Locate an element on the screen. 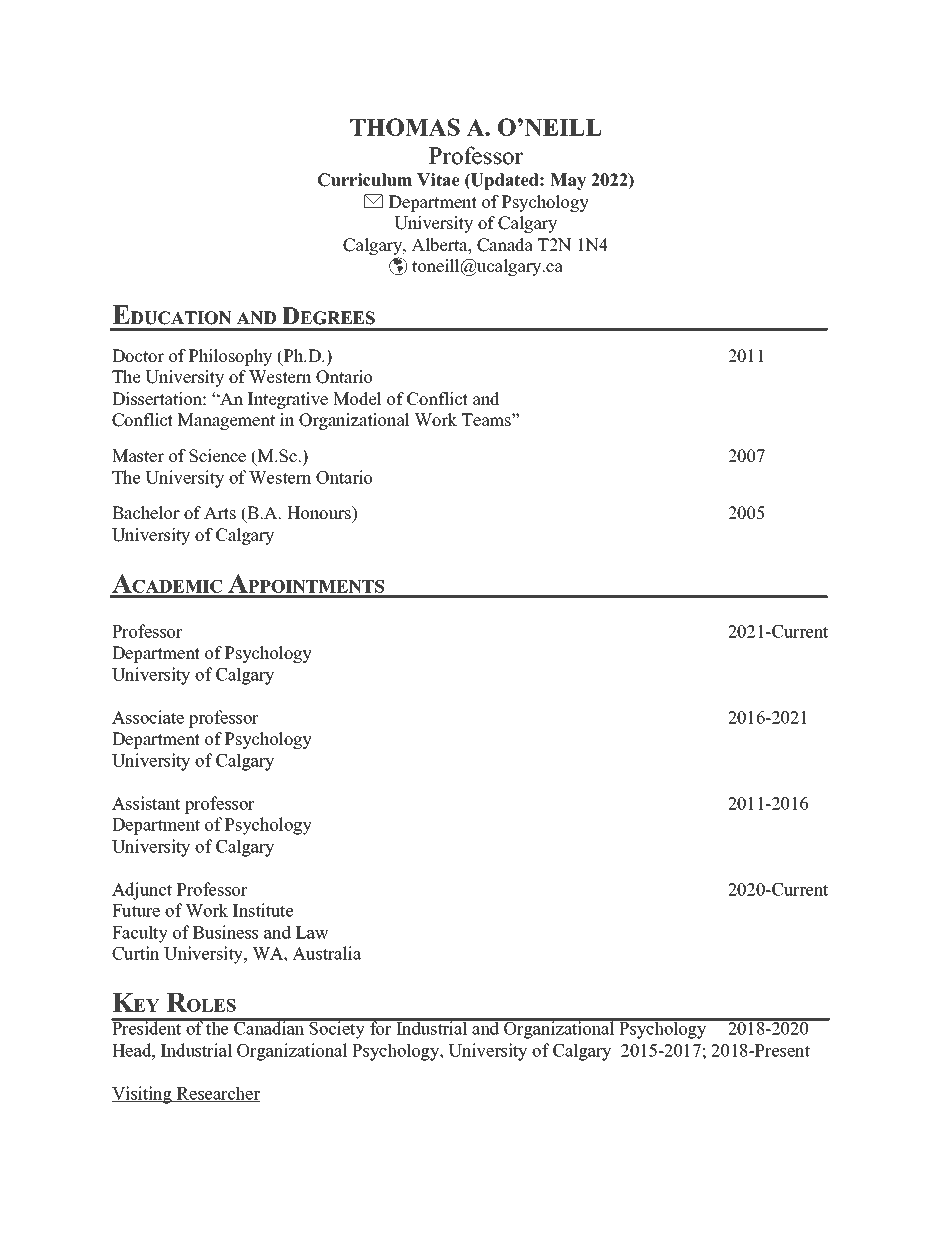  THOMAS is located at coordinates (405, 127).
